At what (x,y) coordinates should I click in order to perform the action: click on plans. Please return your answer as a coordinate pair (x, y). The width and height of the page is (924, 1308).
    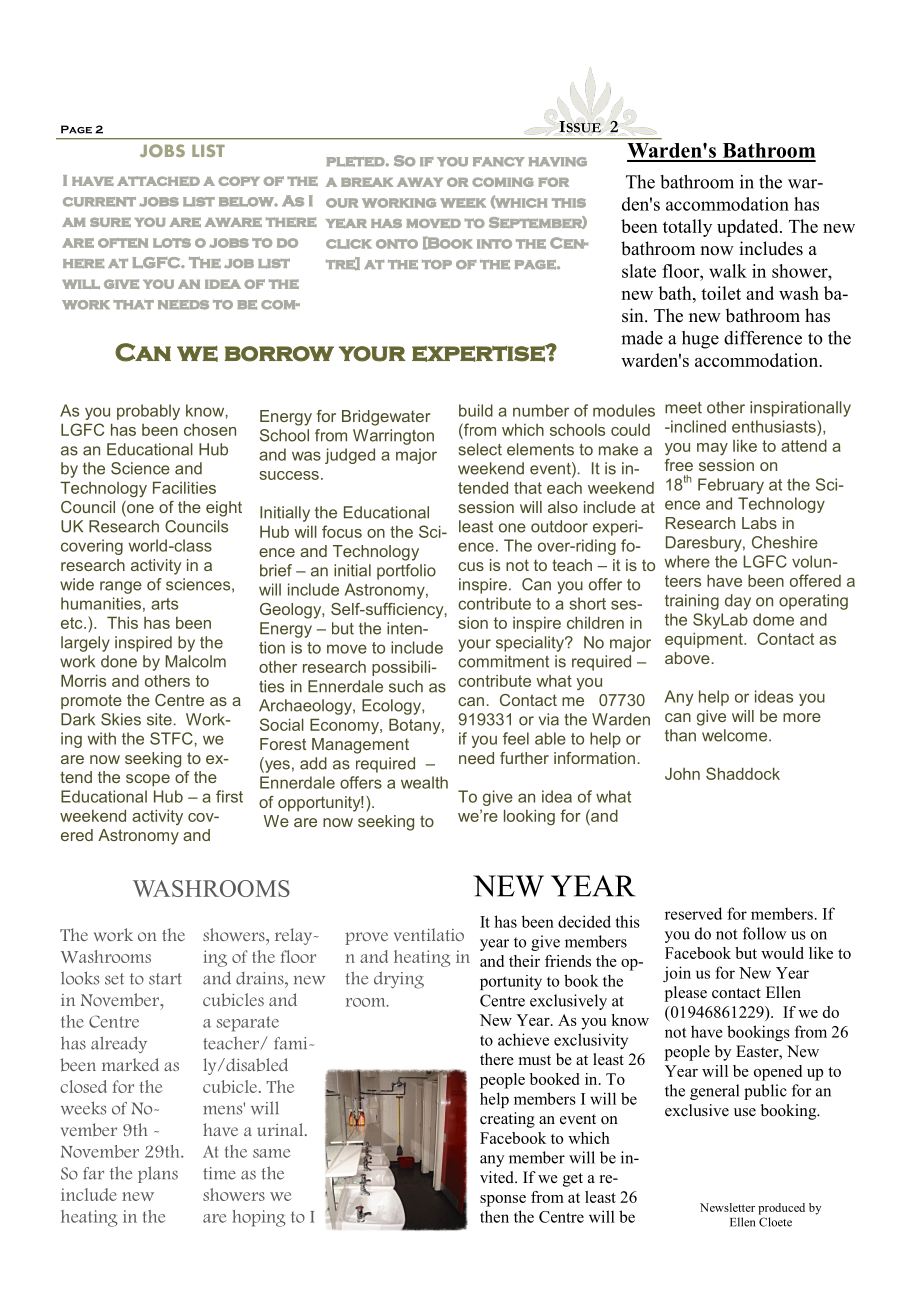
    Looking at the image, I should click on (158, 1174).
